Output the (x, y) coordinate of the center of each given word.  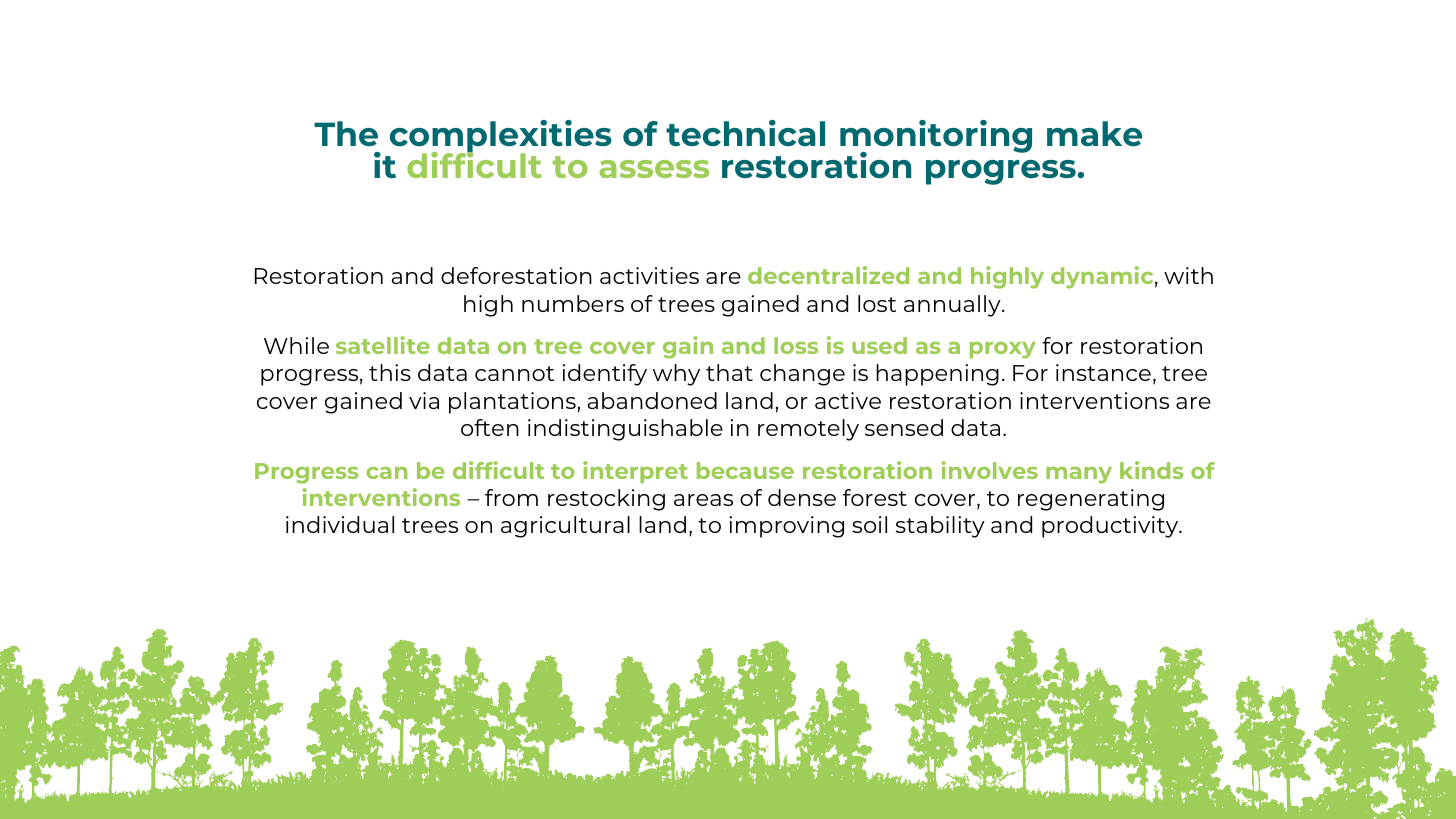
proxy (1003, 350)
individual (340, 524)
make (1094, 133)
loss (796, 345)
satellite (383, 345)
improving (786, 527)
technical (745, 133)
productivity (1111, 527)
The (346, 133)
